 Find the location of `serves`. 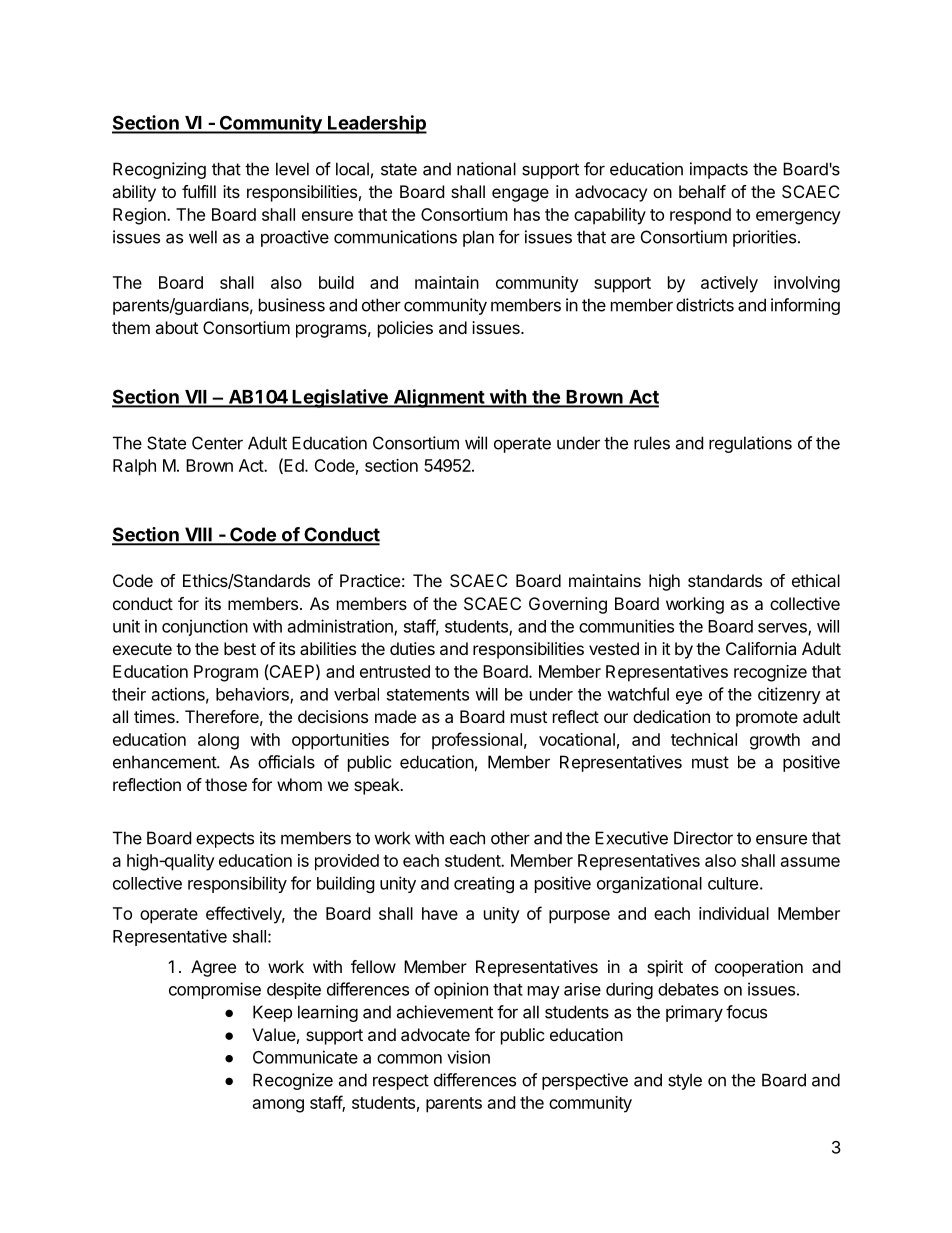

serves is located at coordinates (783, 629).
